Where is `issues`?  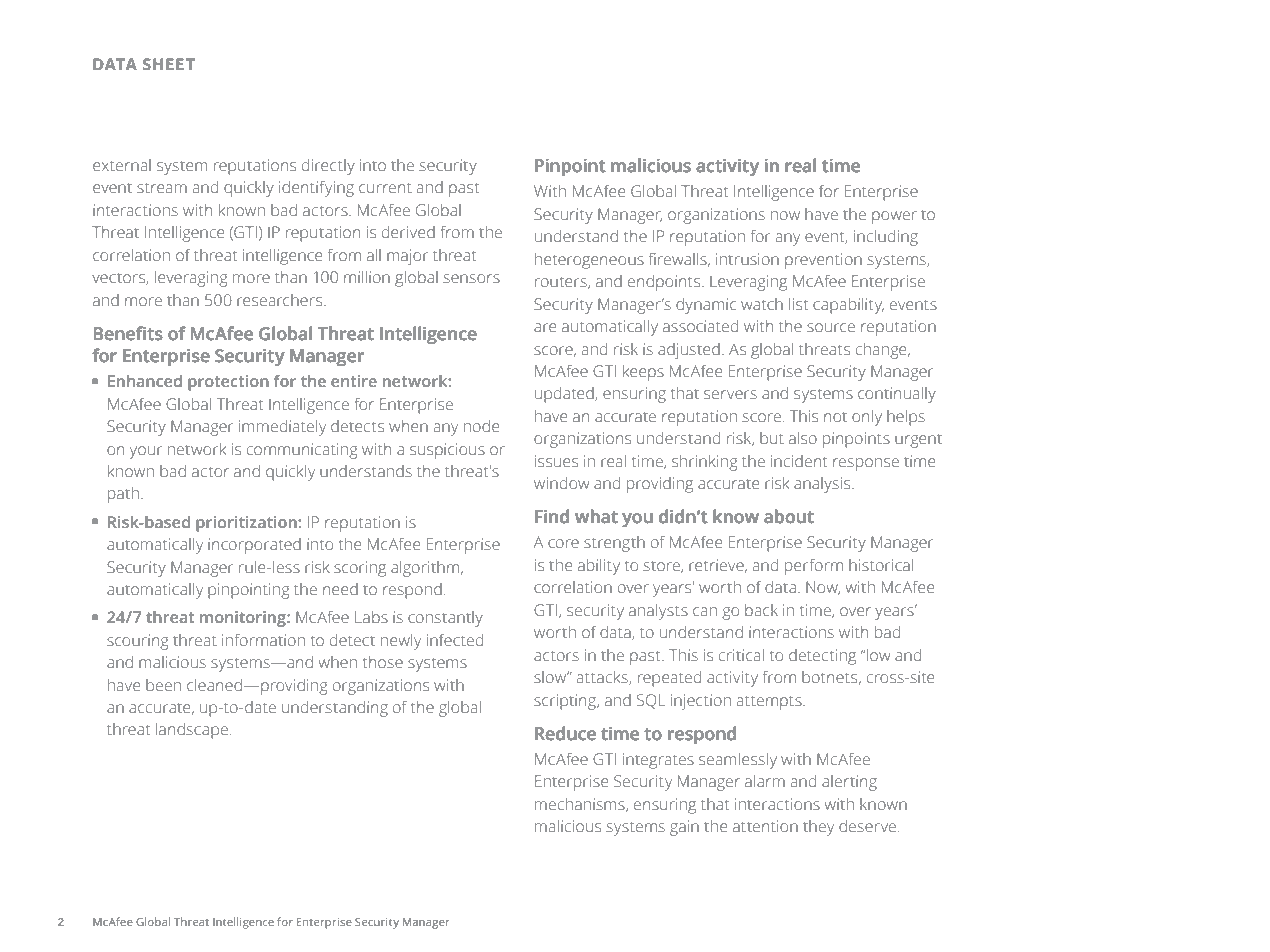
issues is located at coordinates (556, 461).
